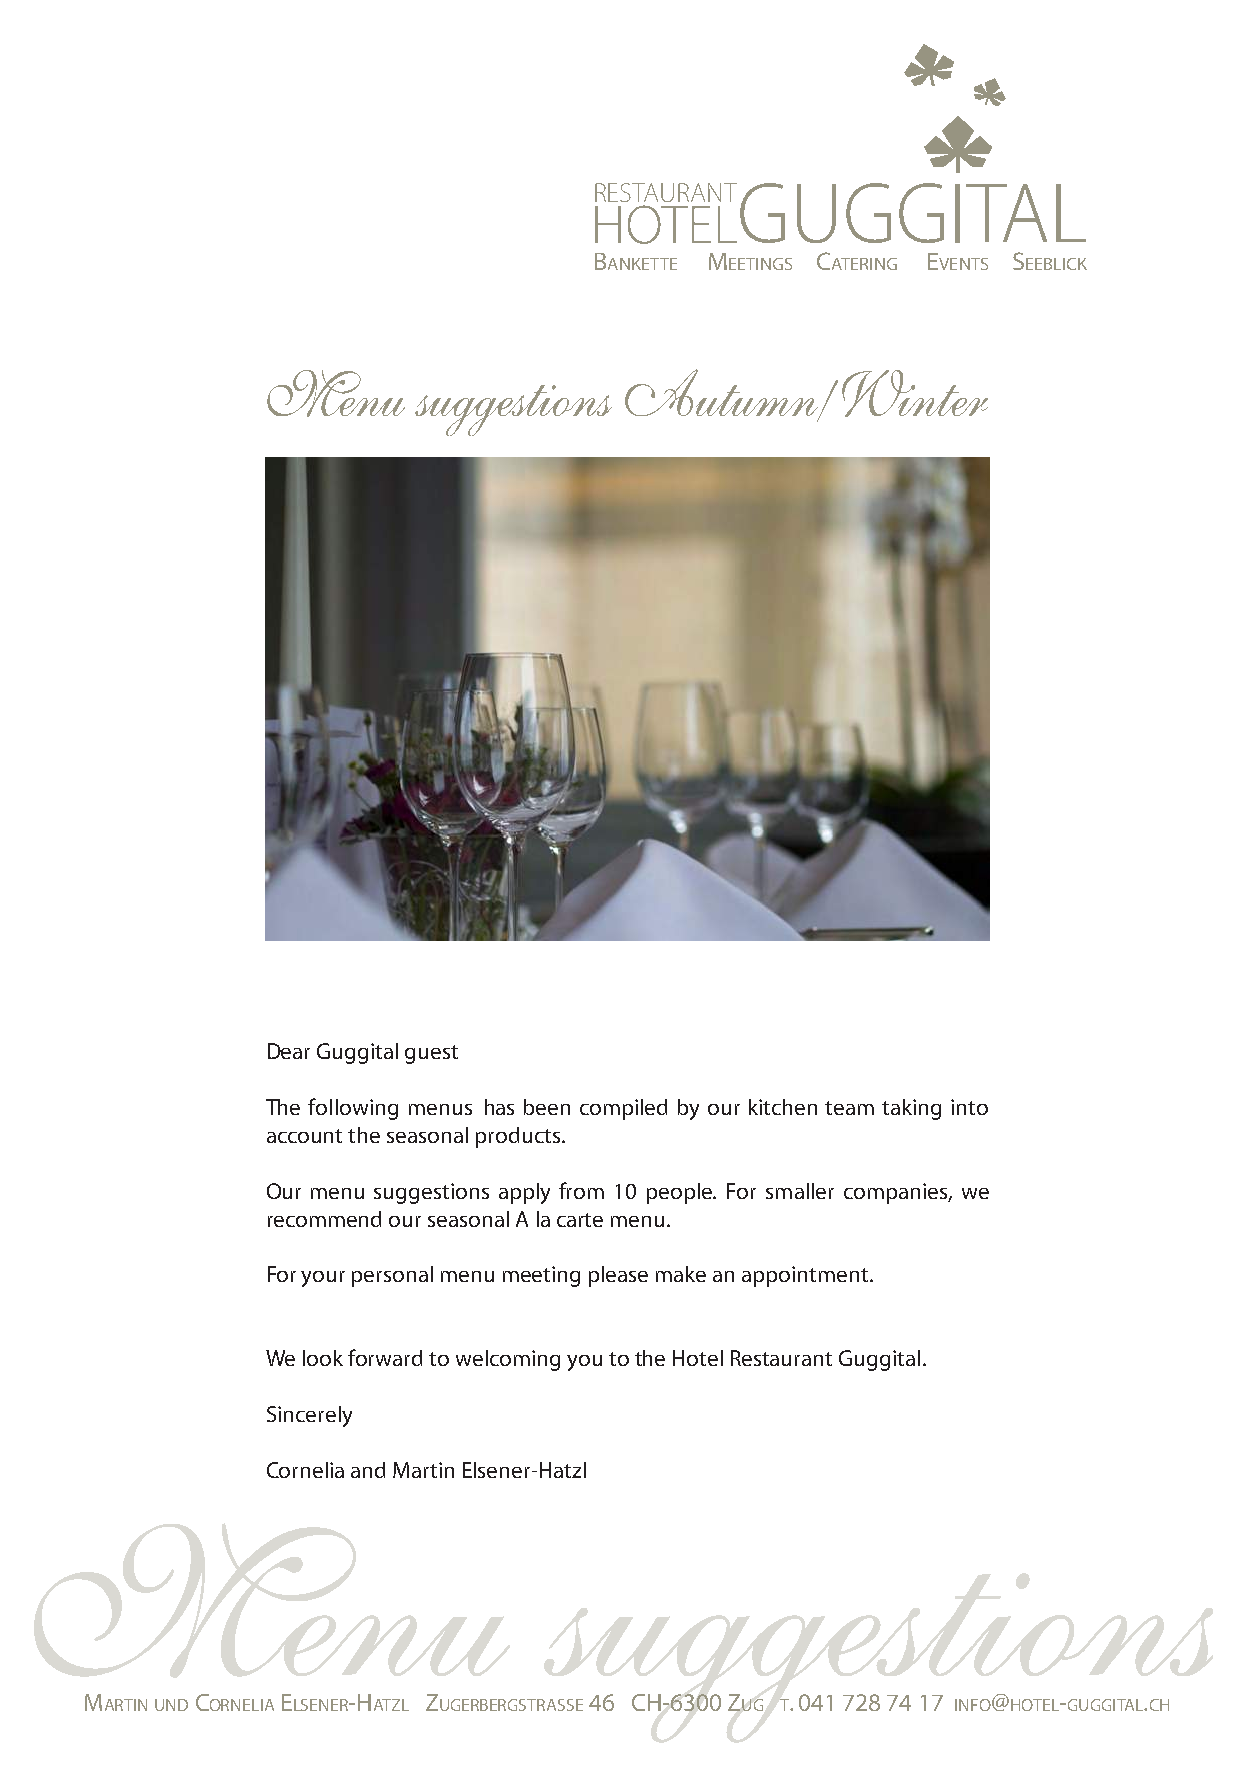  I want to click on Dear, so click(289, 1051).
